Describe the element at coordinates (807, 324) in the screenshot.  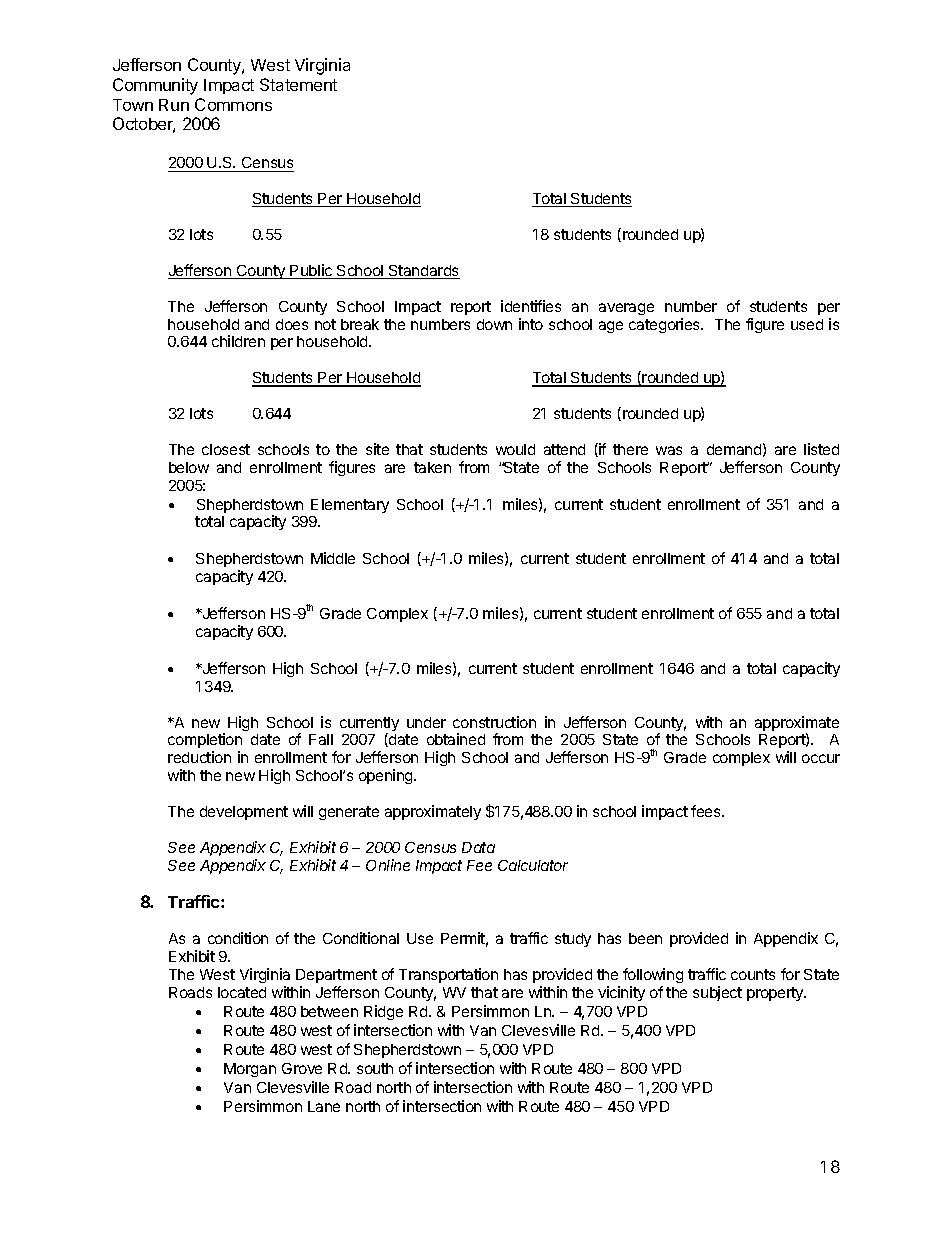
I see `used` at that location.
